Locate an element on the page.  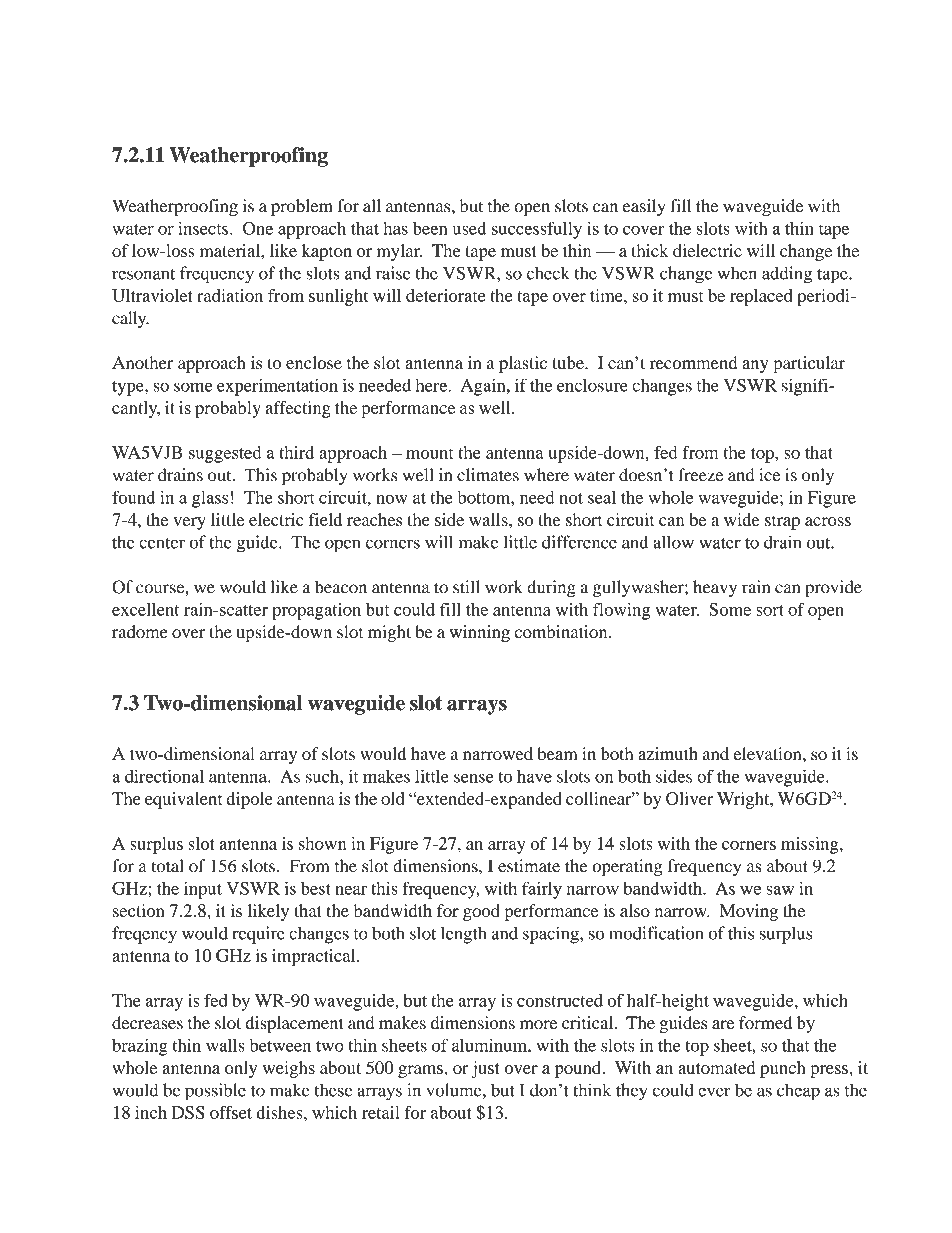
just is located at coordinates (485, 1069).
